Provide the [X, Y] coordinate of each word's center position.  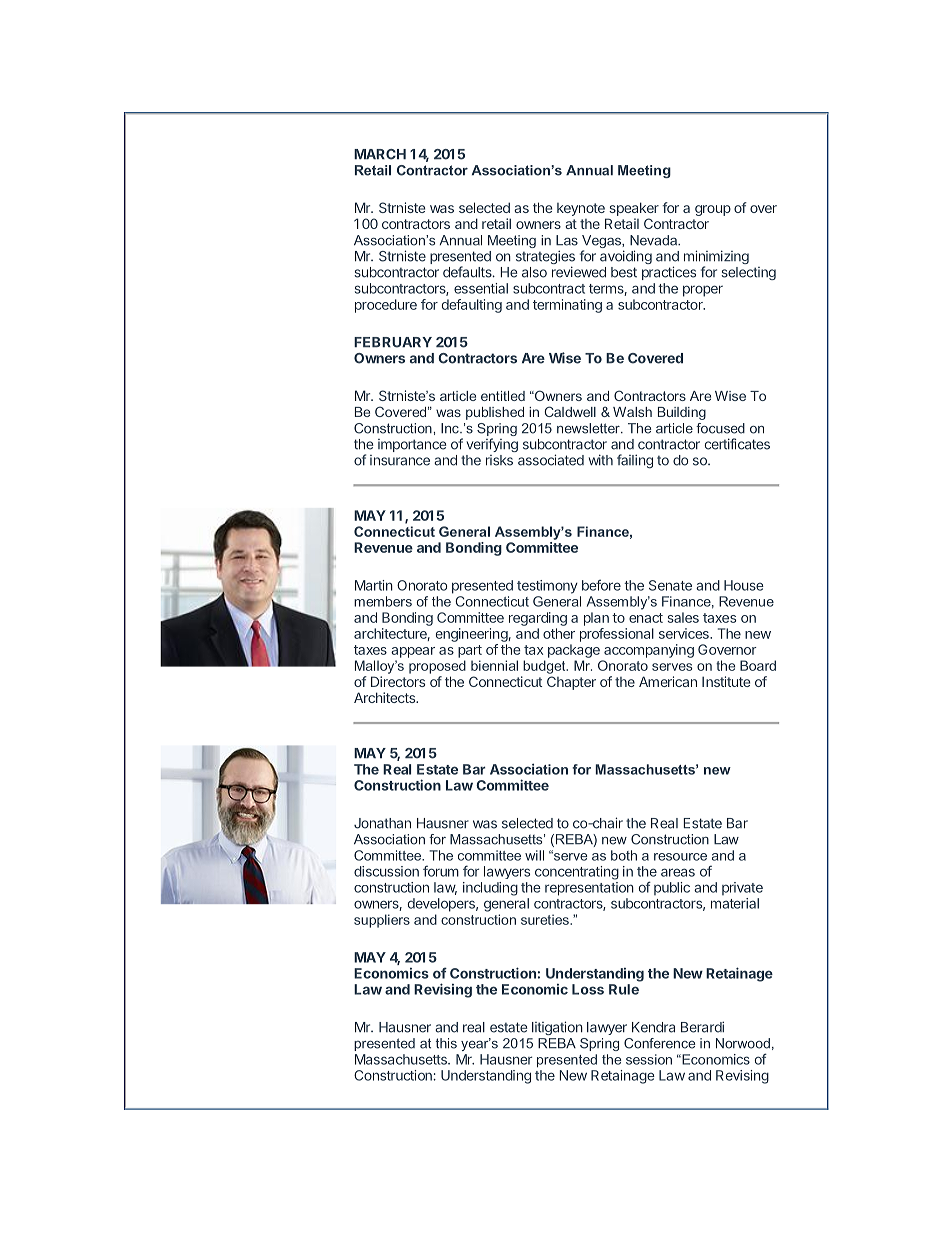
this [446, 1043]
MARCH [380, 154]
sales [683, 617]
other [559, 633]
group [713, 210]
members [383, 601]
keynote [582, 211]
